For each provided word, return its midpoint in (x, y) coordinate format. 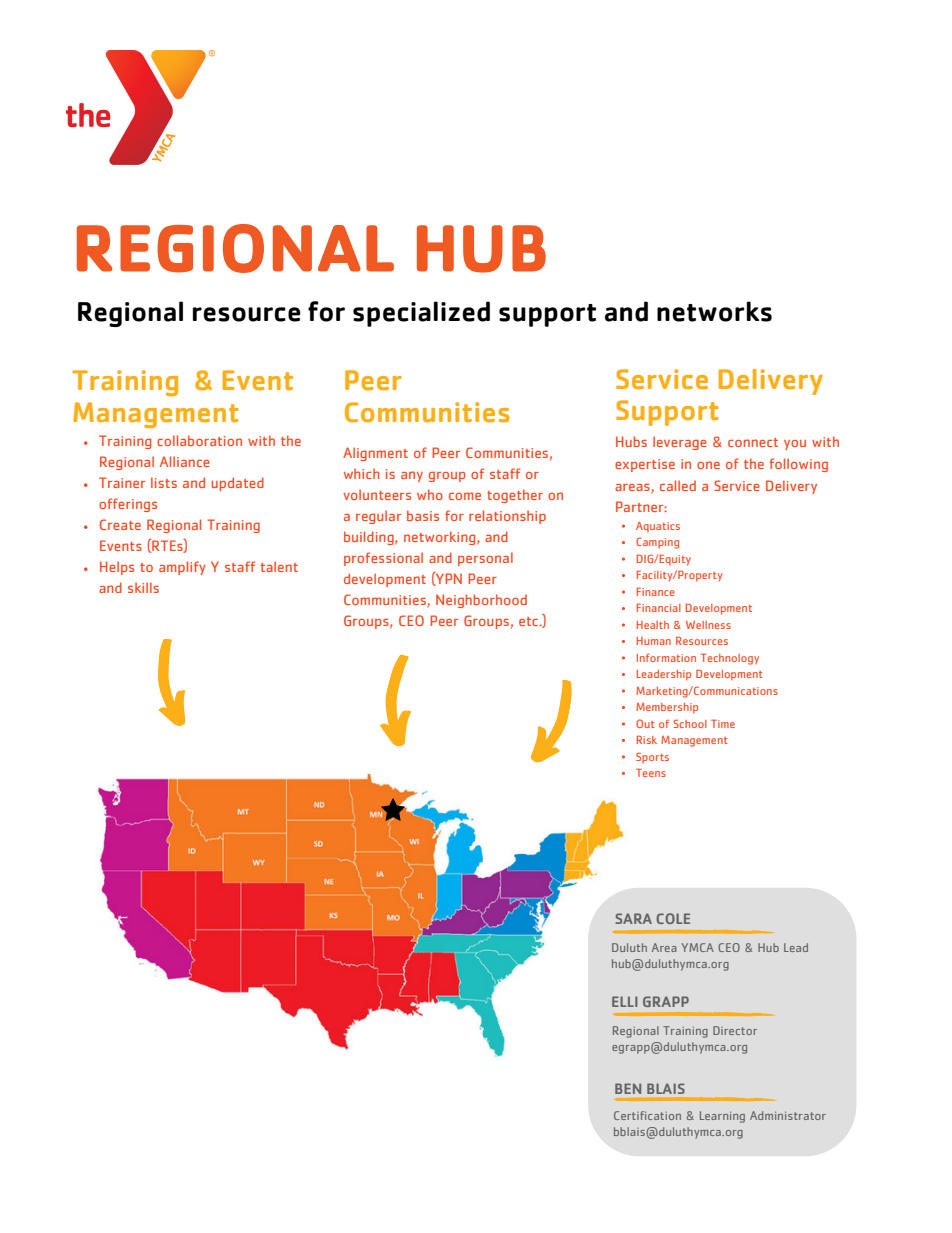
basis (423, 515)
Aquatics (658, 527)
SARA (633, 918)
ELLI (625, 1001)
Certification (647, 1115)
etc (529, 621)
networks (714, 311)
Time (723, 723)
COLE (673, 918)
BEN (628, 1088)
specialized (421, 314)
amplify (182, 568)
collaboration (199, 440)
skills (143, 587)
